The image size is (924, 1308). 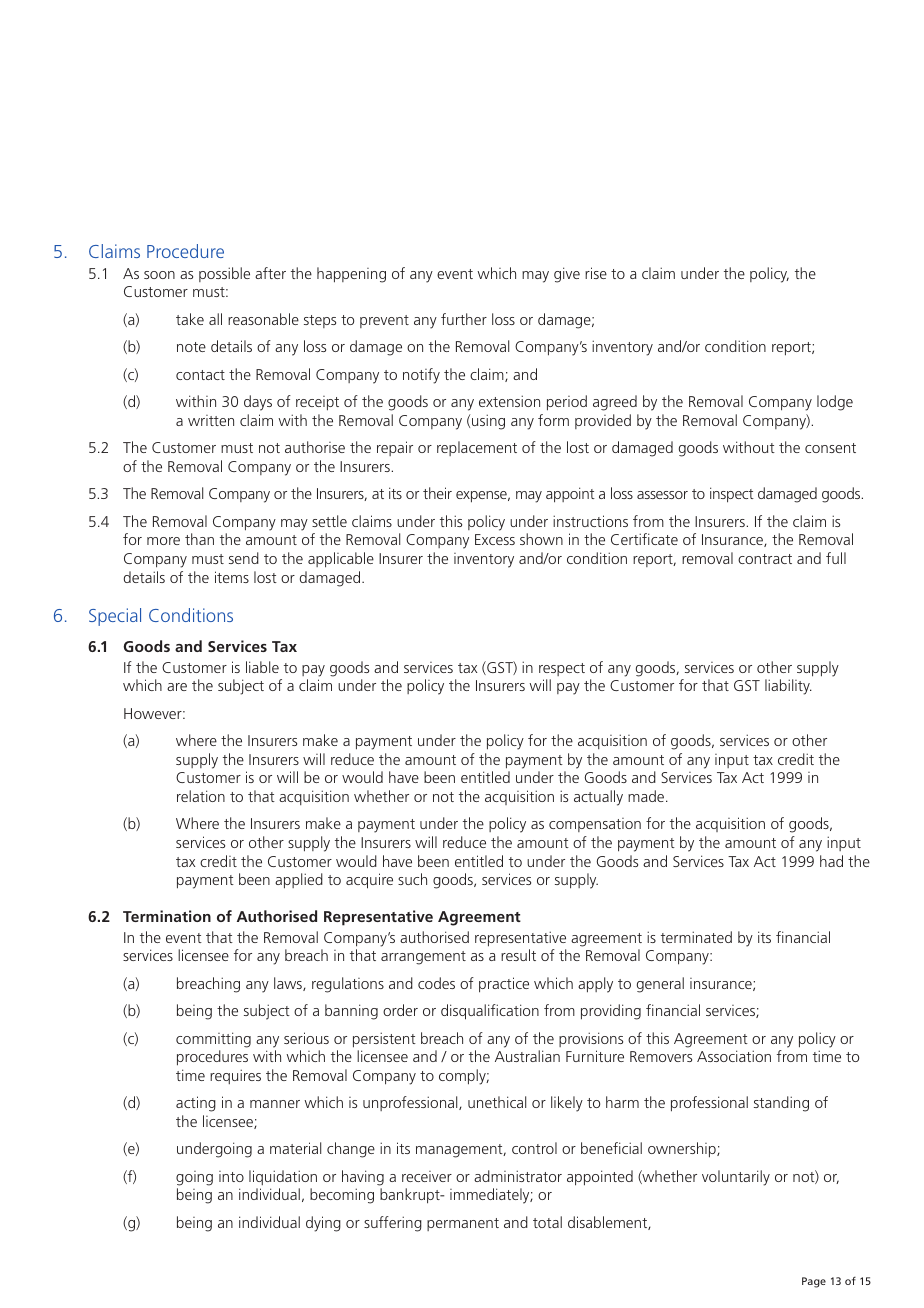 I want to click on actually, so click(x=598, y=798).
